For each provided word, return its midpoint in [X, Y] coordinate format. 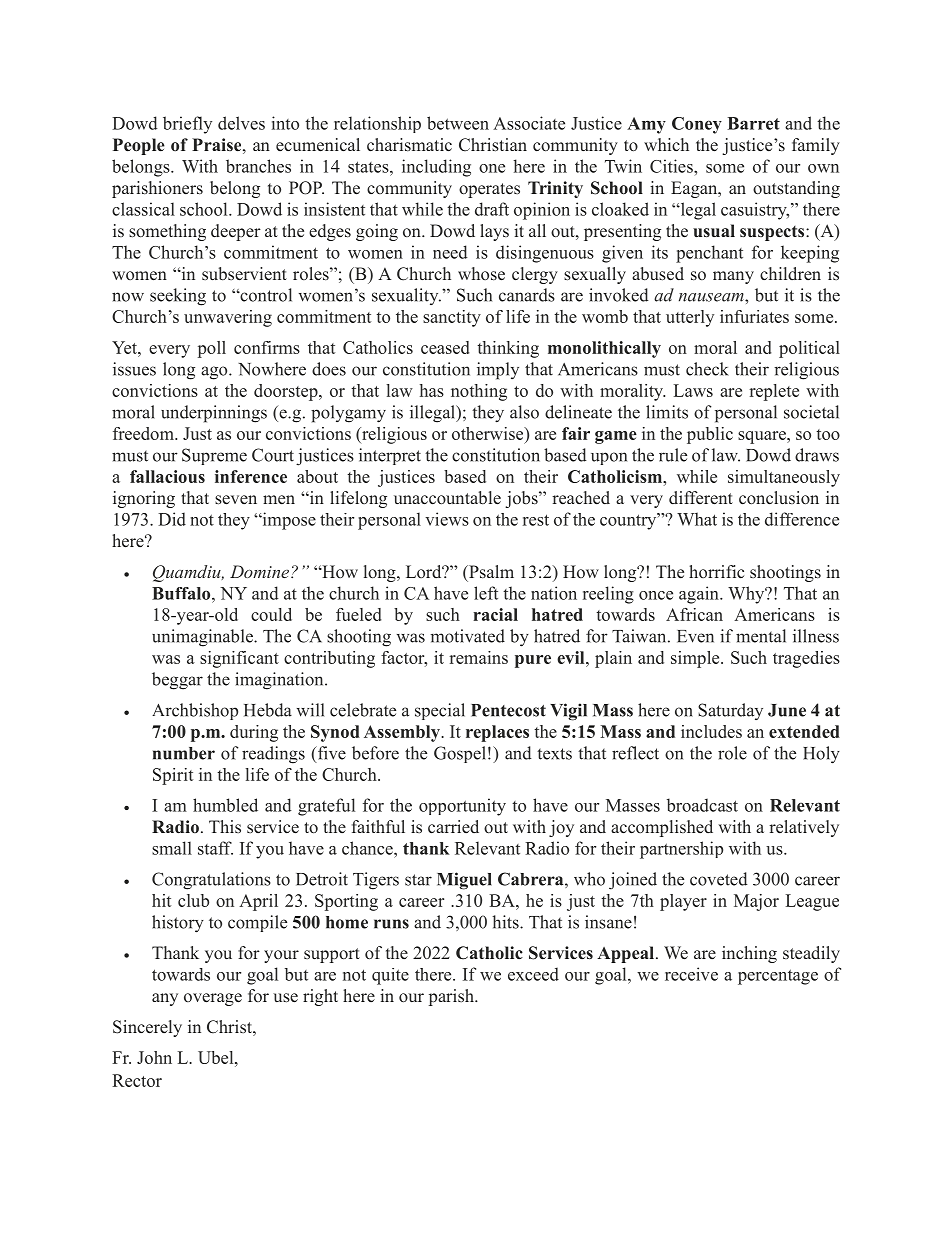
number [184, 753]
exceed [533, 974]
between [458, 123]
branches [258, 166]
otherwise [489, 433]
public [710, 435]
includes [711, 731]
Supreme [214, 456]
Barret [753, 123]
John [154, 1057]
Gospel [460, 754]
